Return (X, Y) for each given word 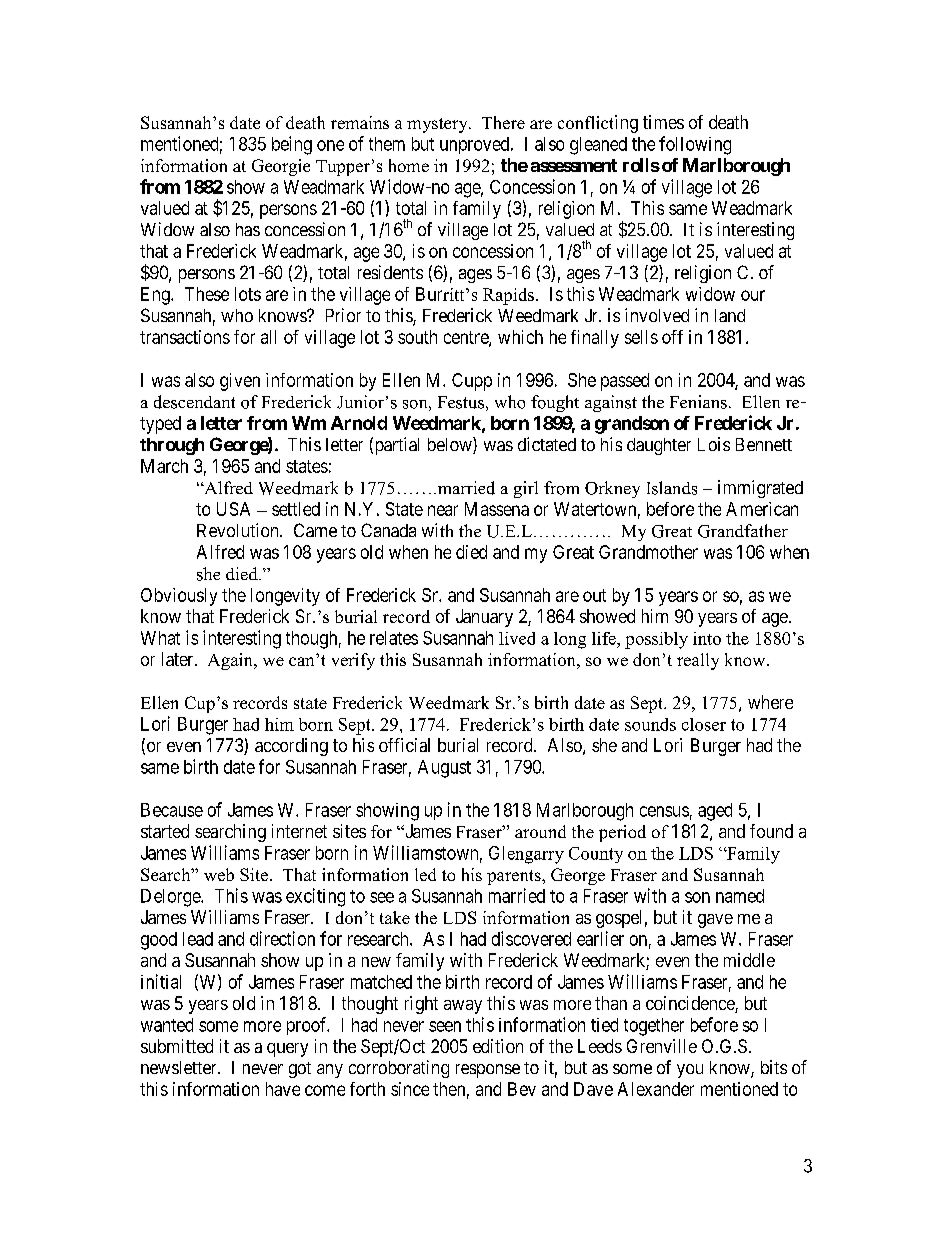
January (484, 618)
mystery (438, 125)
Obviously (179, 597)
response (488, 1071)
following (695, 145)
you (690, 1071)
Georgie (281, 167)
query (287, 1050)
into (707, 638)
